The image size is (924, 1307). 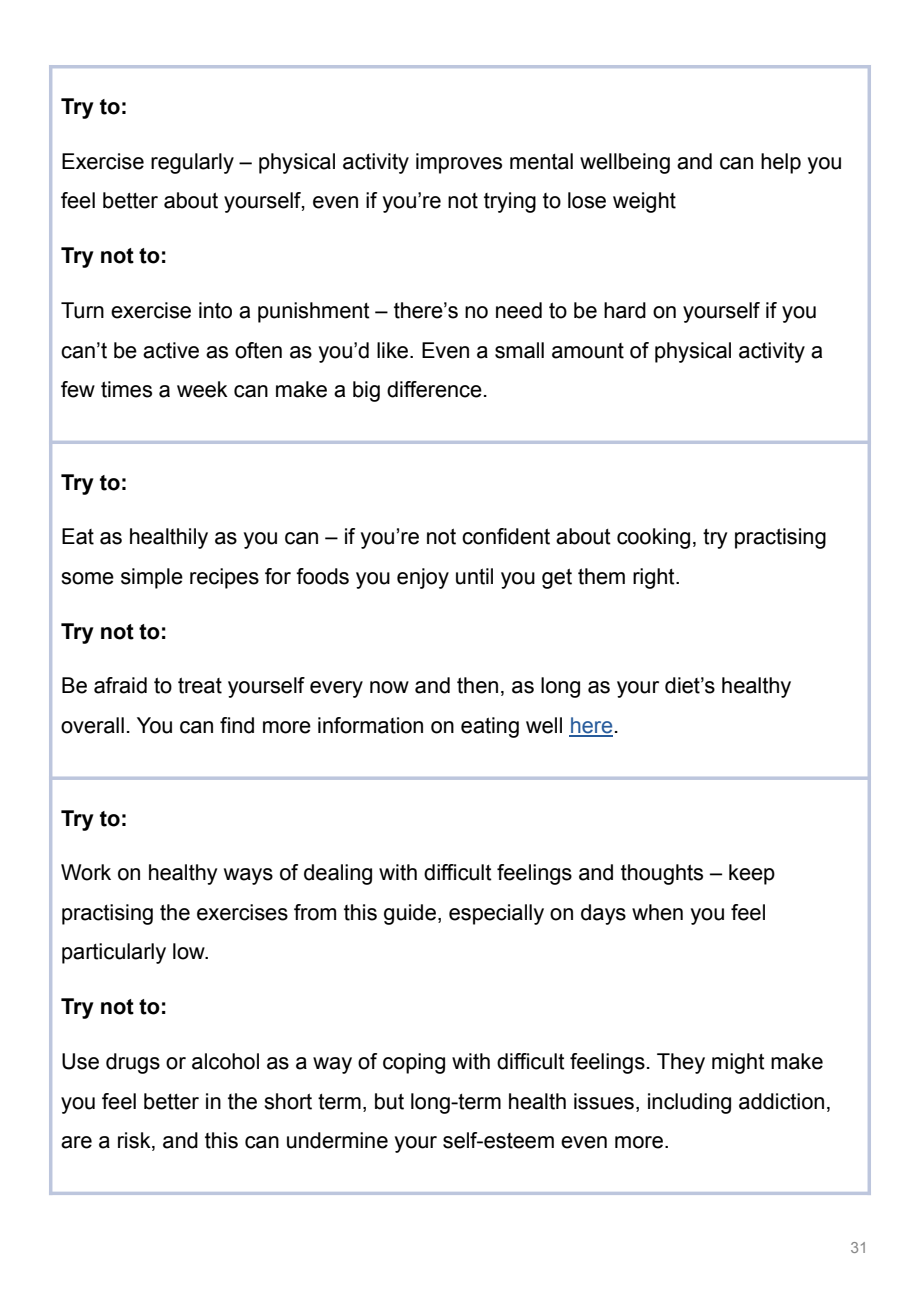 What do you see at coordinates (410, 914) in the page?
I see `guide` at bounding box center [410, 914].
